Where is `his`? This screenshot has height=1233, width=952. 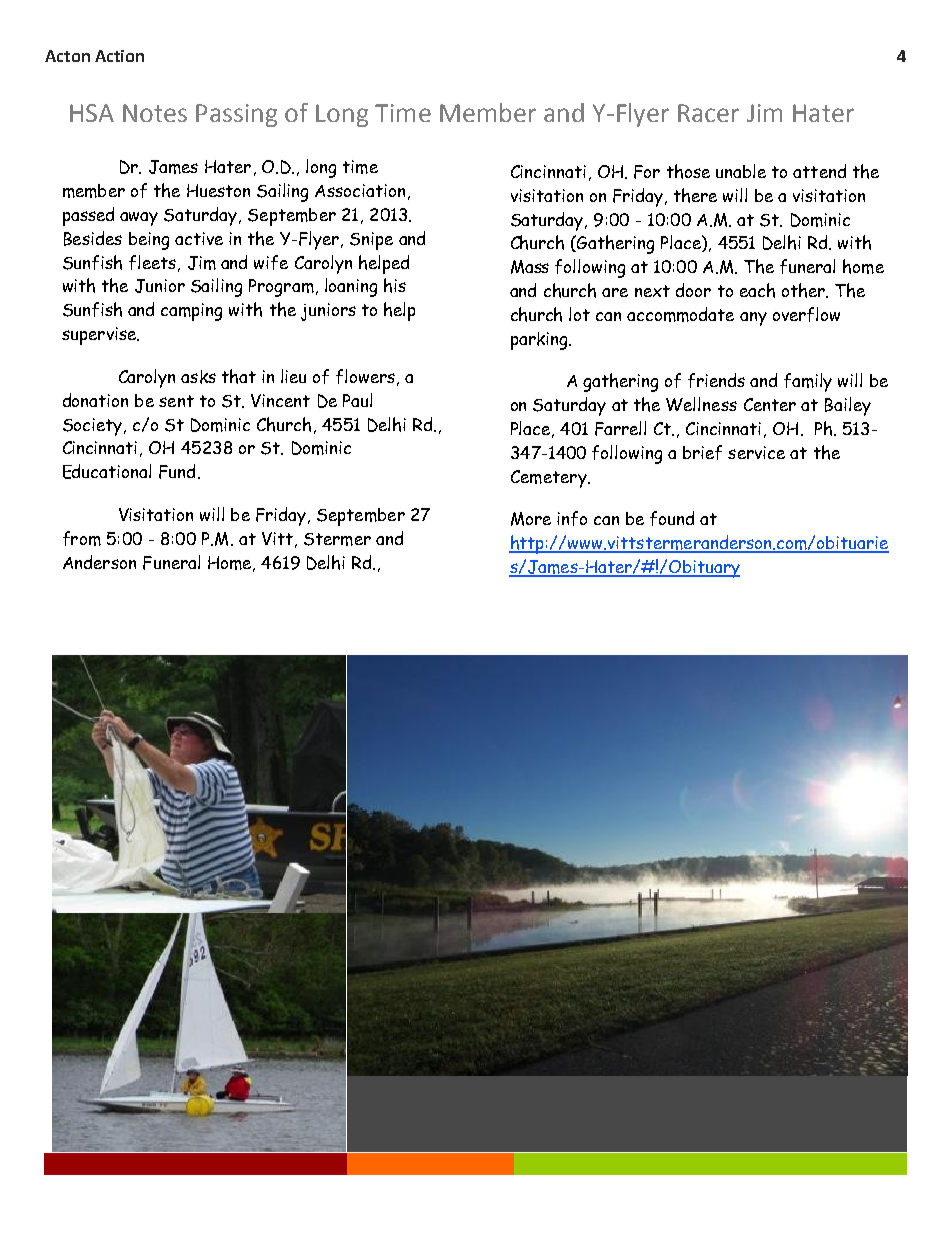 his is located at coordinates (395, 285).
